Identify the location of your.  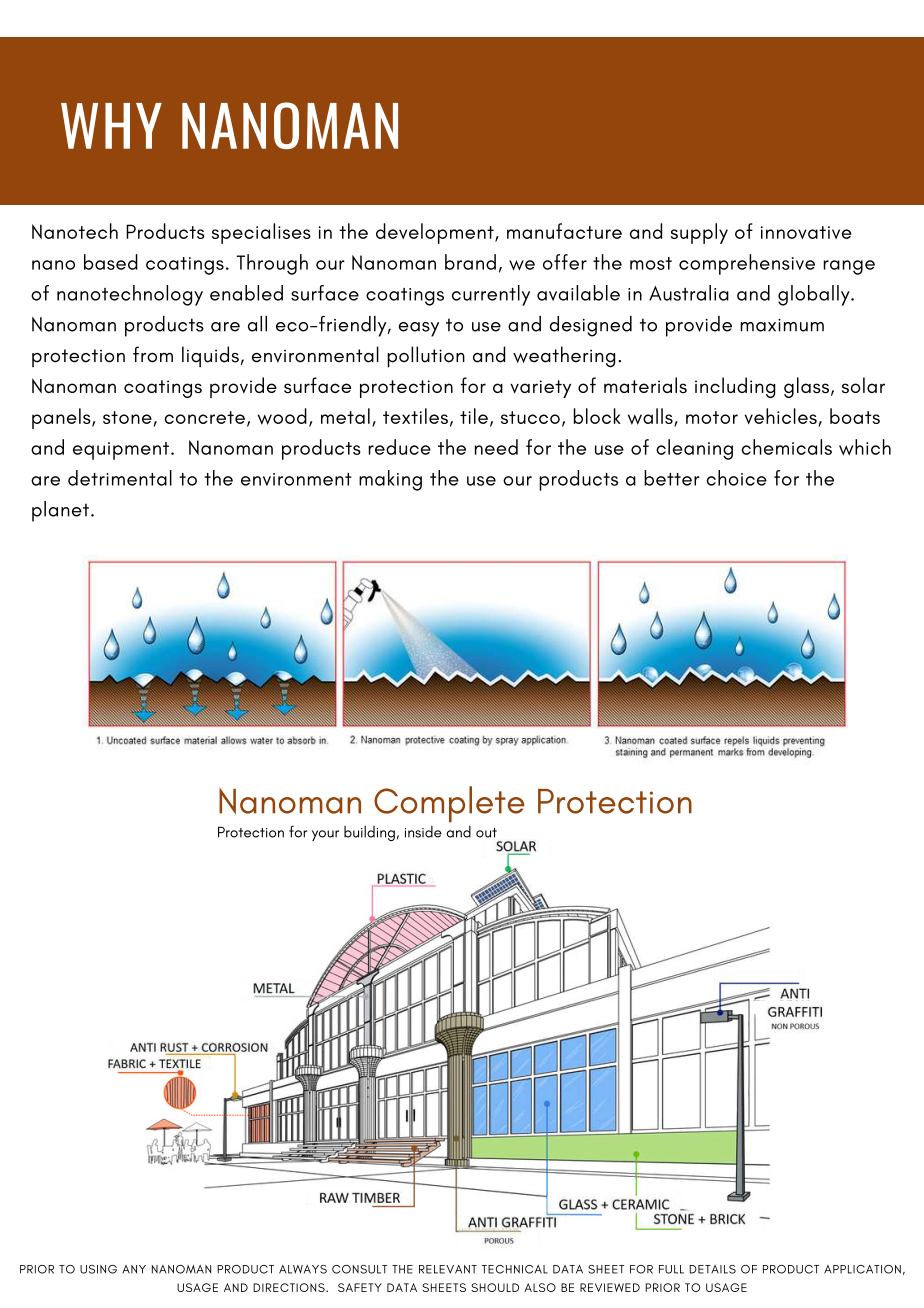
(325, 835).
